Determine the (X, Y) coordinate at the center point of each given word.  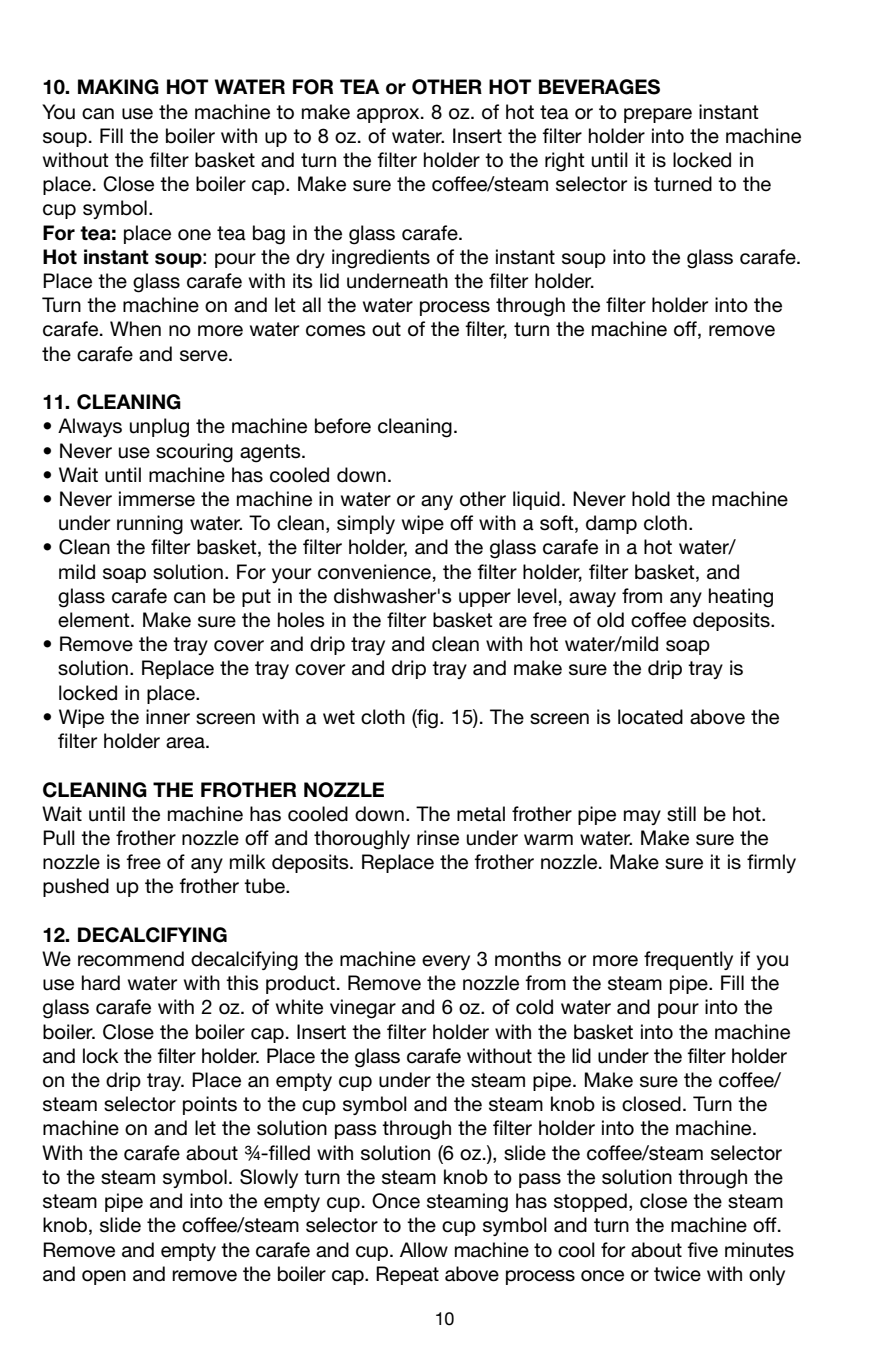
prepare (658, 115)
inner (168, 717)
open (104, 1277)
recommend (131, 959)
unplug (159, 428)
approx (389, 115)
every (446, 962)
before (343, 426)
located (650, 717)
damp (611, 524)
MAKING (118, 87)
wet (339, 717)
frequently (688, 960)
